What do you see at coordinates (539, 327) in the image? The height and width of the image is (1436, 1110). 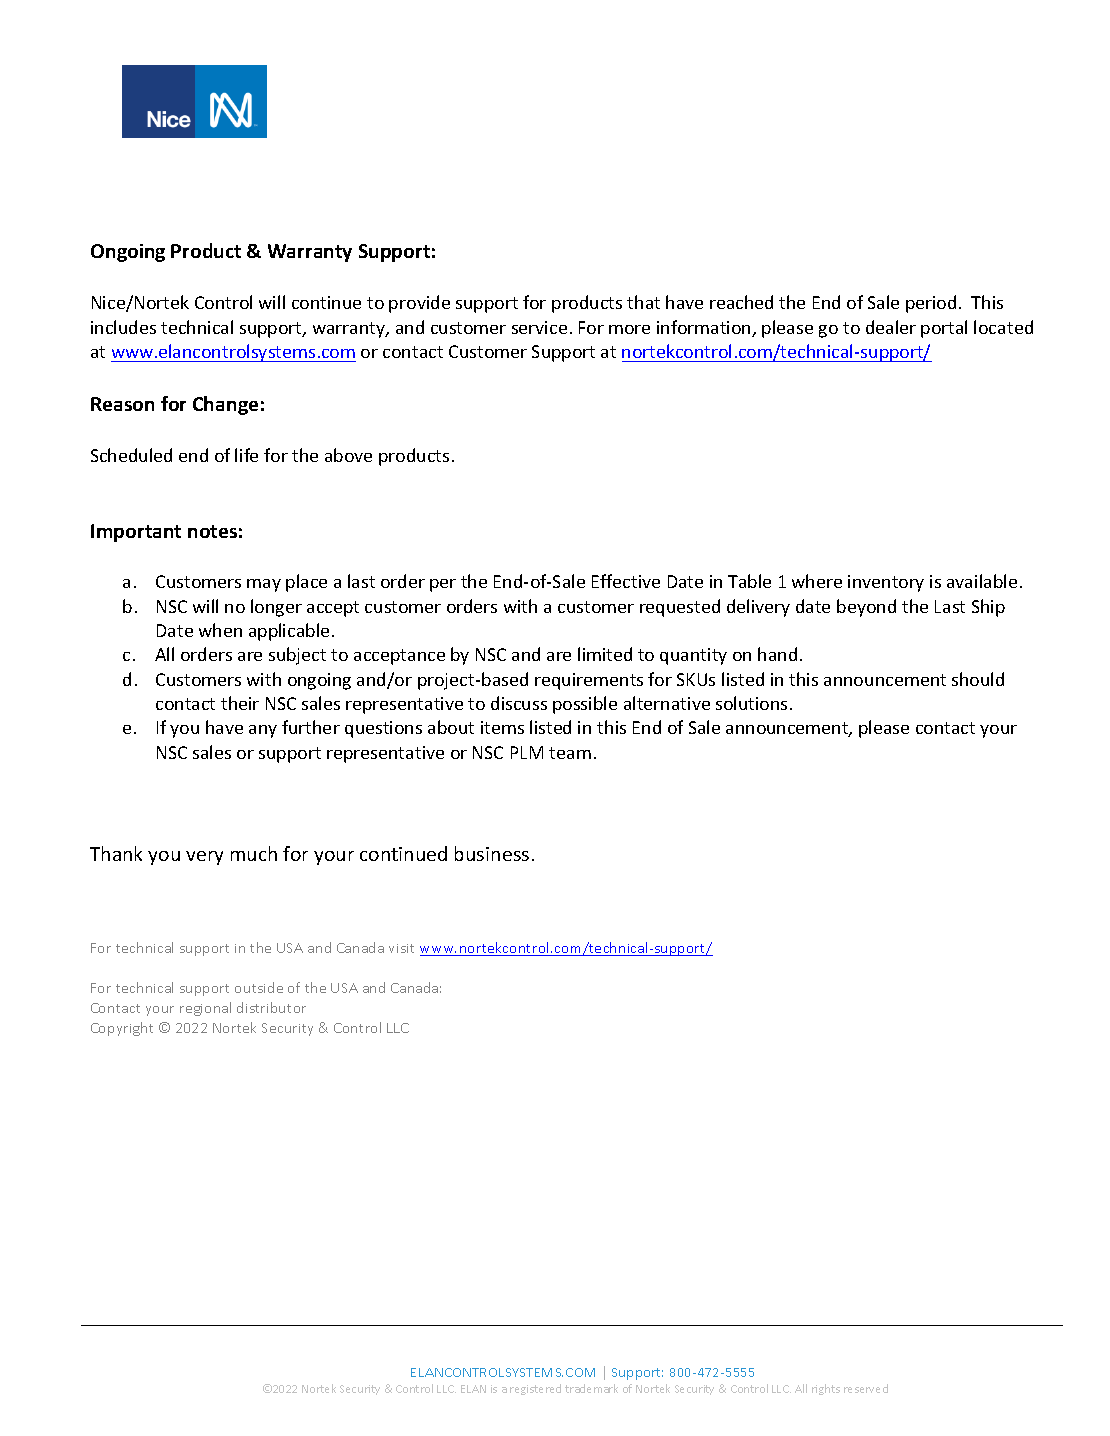 I see `service` at bounding box center [539, 327].
